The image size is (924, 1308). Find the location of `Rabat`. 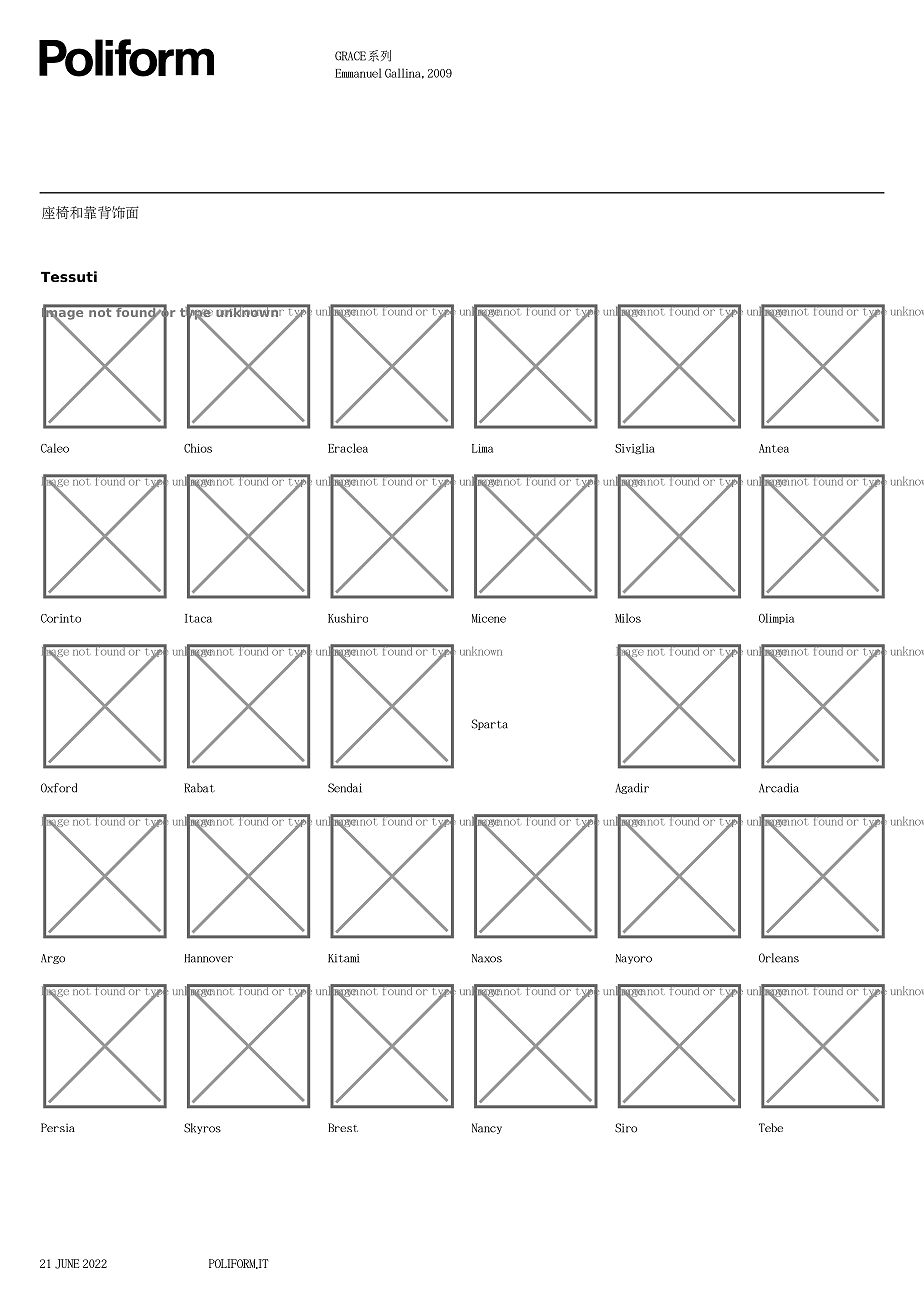

Rabat is located at coordinates (199, 788).
